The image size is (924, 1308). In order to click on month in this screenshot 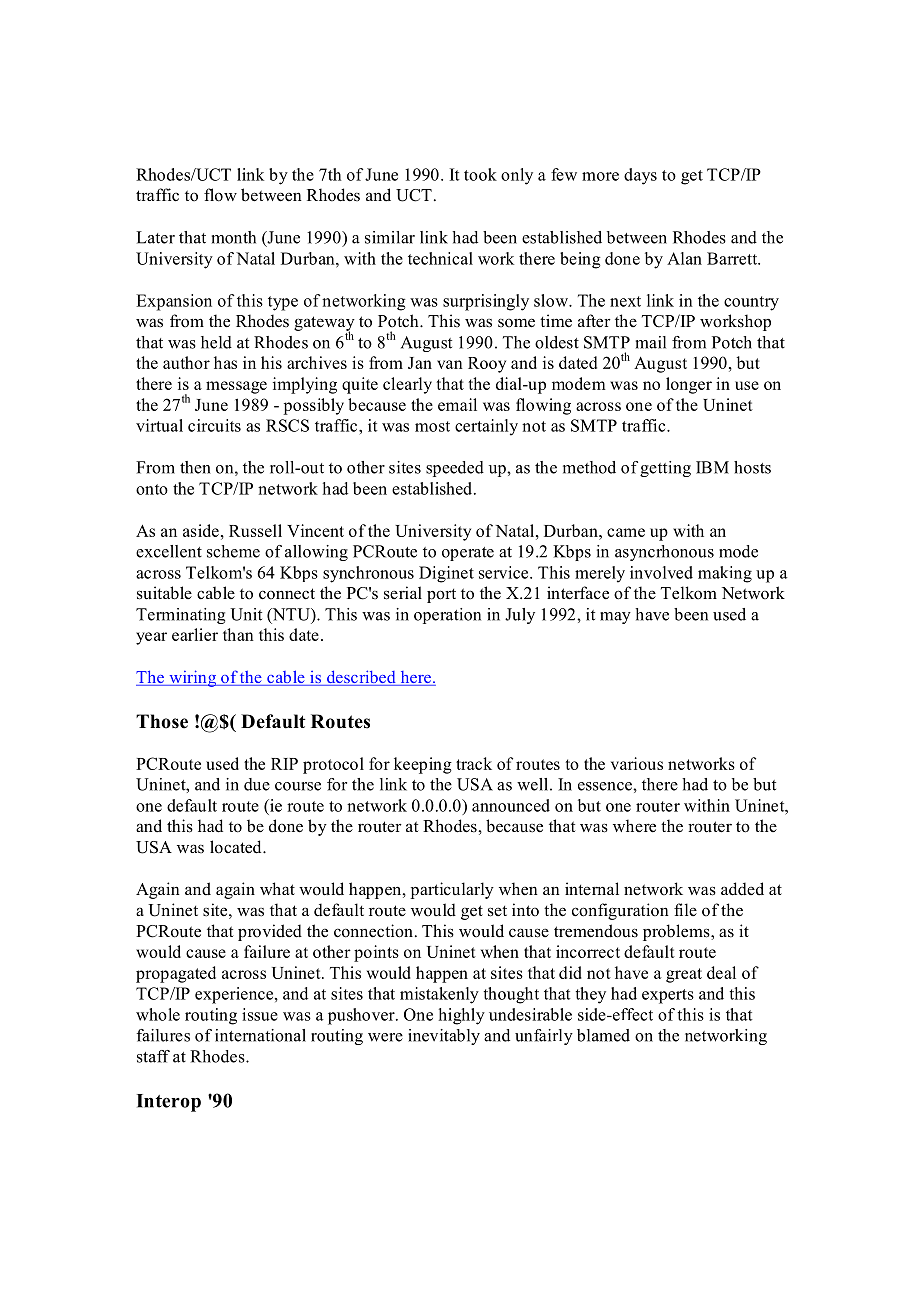, I will do `click(234, 237)`.
